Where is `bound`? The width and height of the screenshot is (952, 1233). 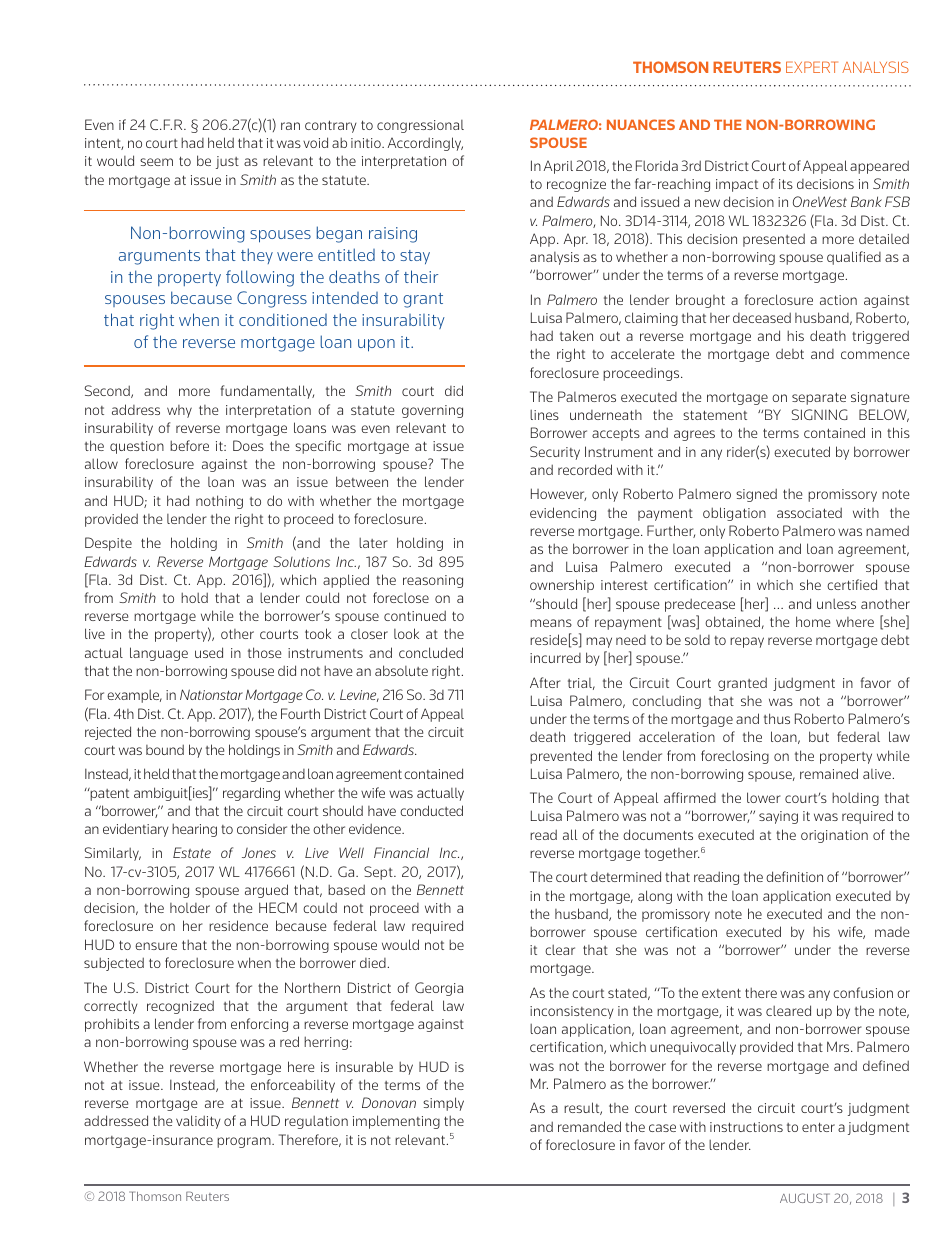 bound is located at coordinates (165, 749).
